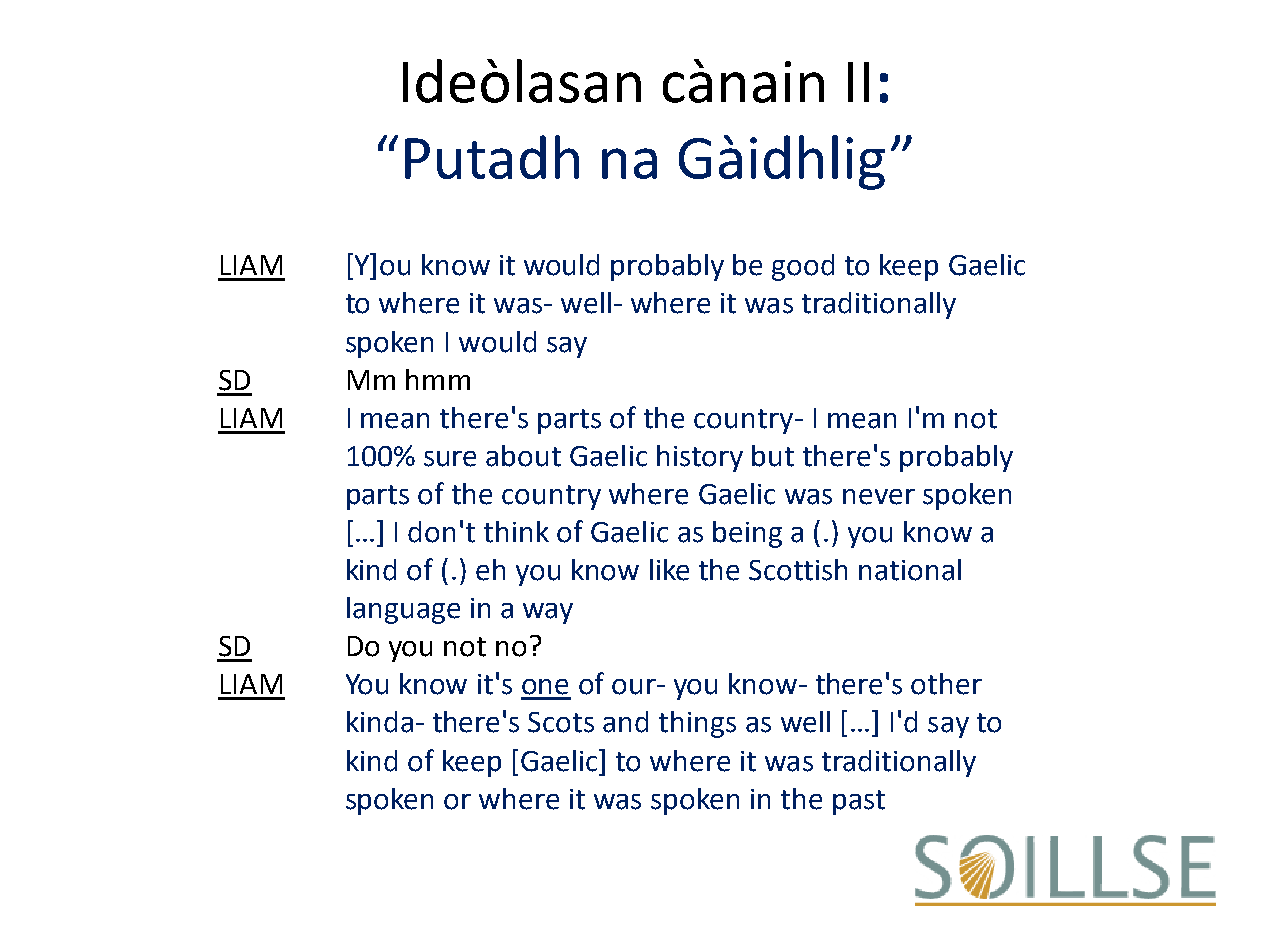 The width and height of the page is (1270, 952). Describe the element at coordinates (669, 570) in the page. I see `like` at that location.
